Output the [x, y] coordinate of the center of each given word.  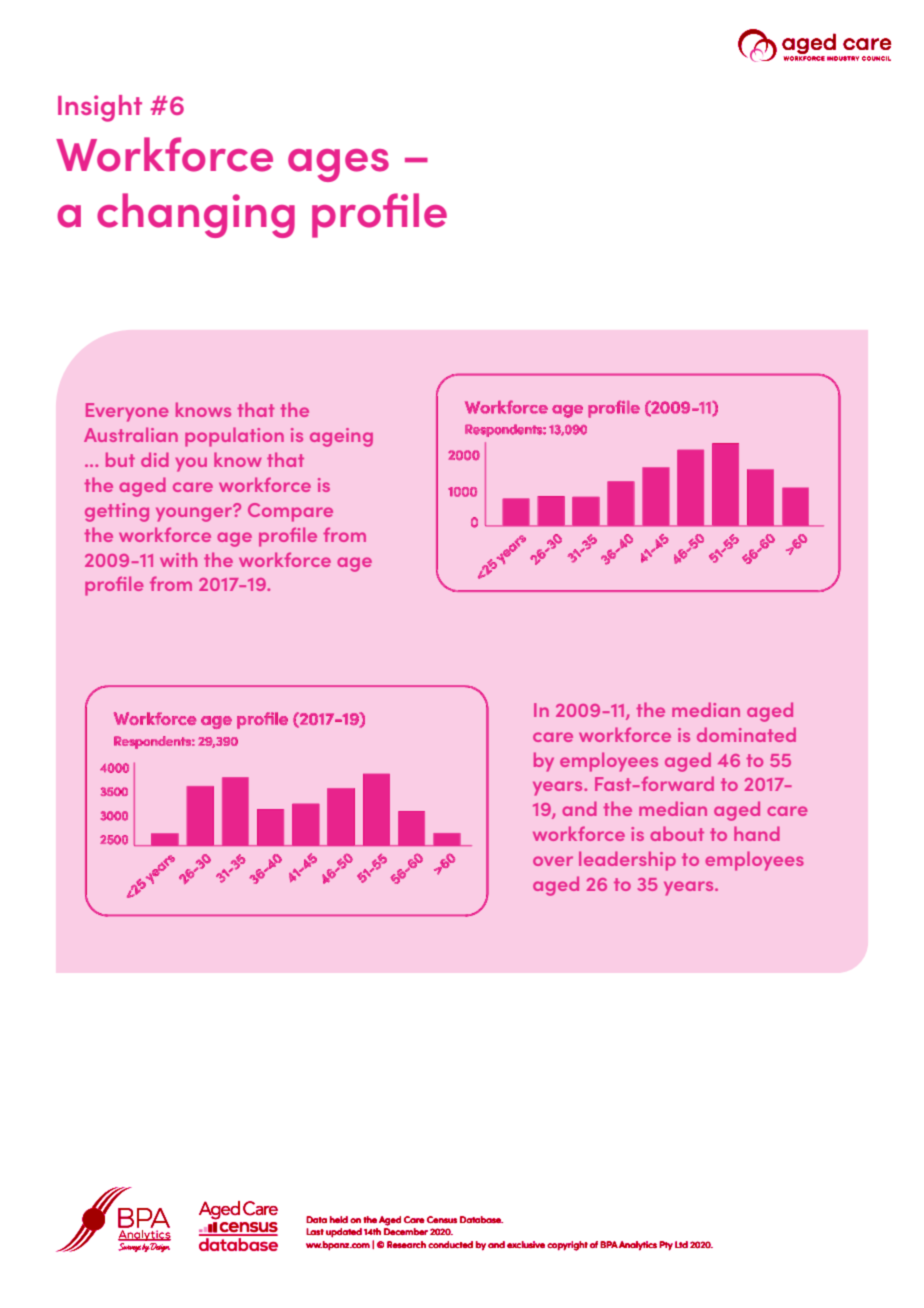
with [178, 559]
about [677, 833]
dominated [746, 734]
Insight [100, 108]
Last [315, 1231]
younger [195, 513]
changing [196, 215]
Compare [290, 512]
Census [442, 1219]
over [553, 861]
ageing [341, 437]
